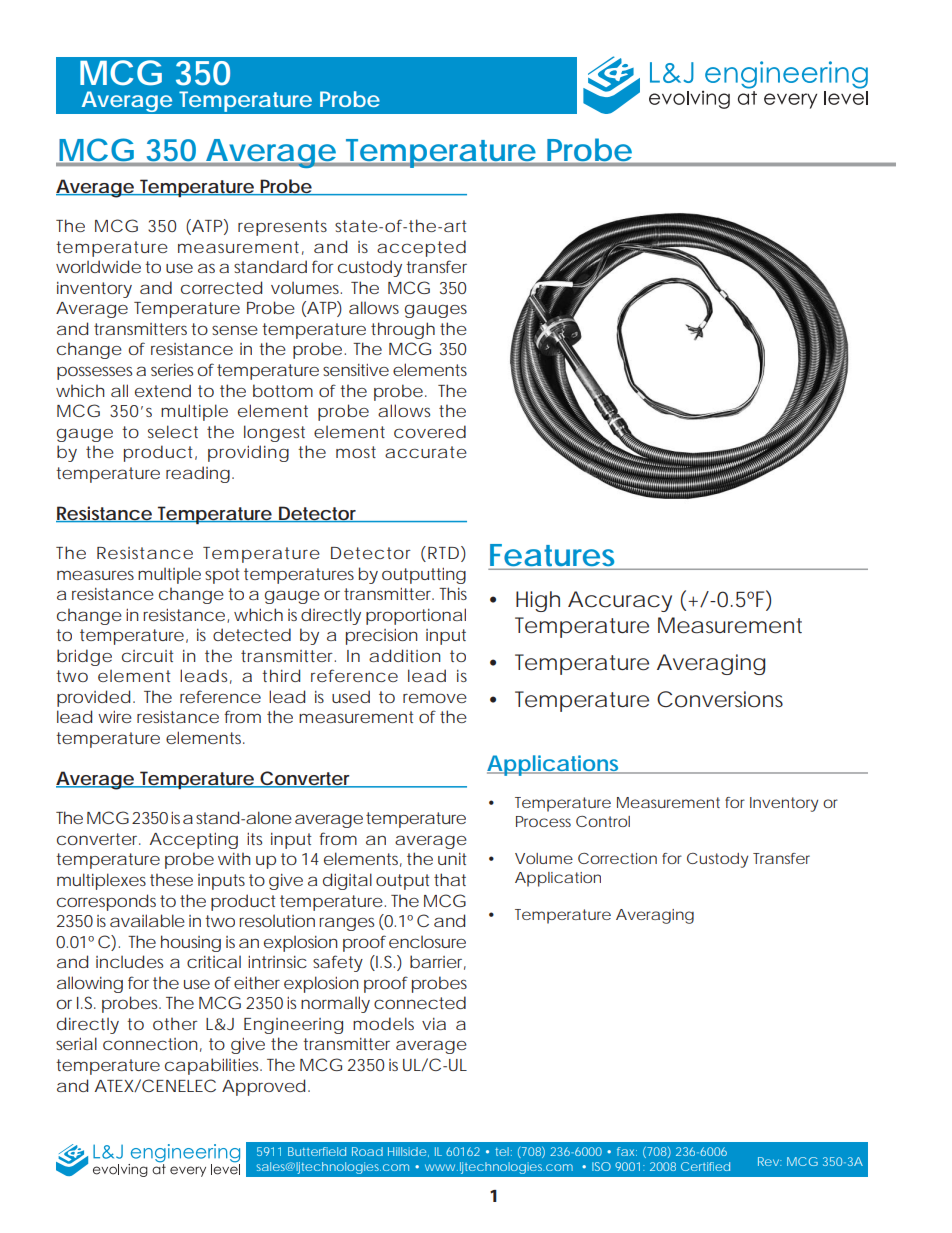 This screenshot has height=1233, width=952. What do you see at coordinates (407, 1151) in the screenshot?
I see `Hillside` at bounding box center [407, 1151].
